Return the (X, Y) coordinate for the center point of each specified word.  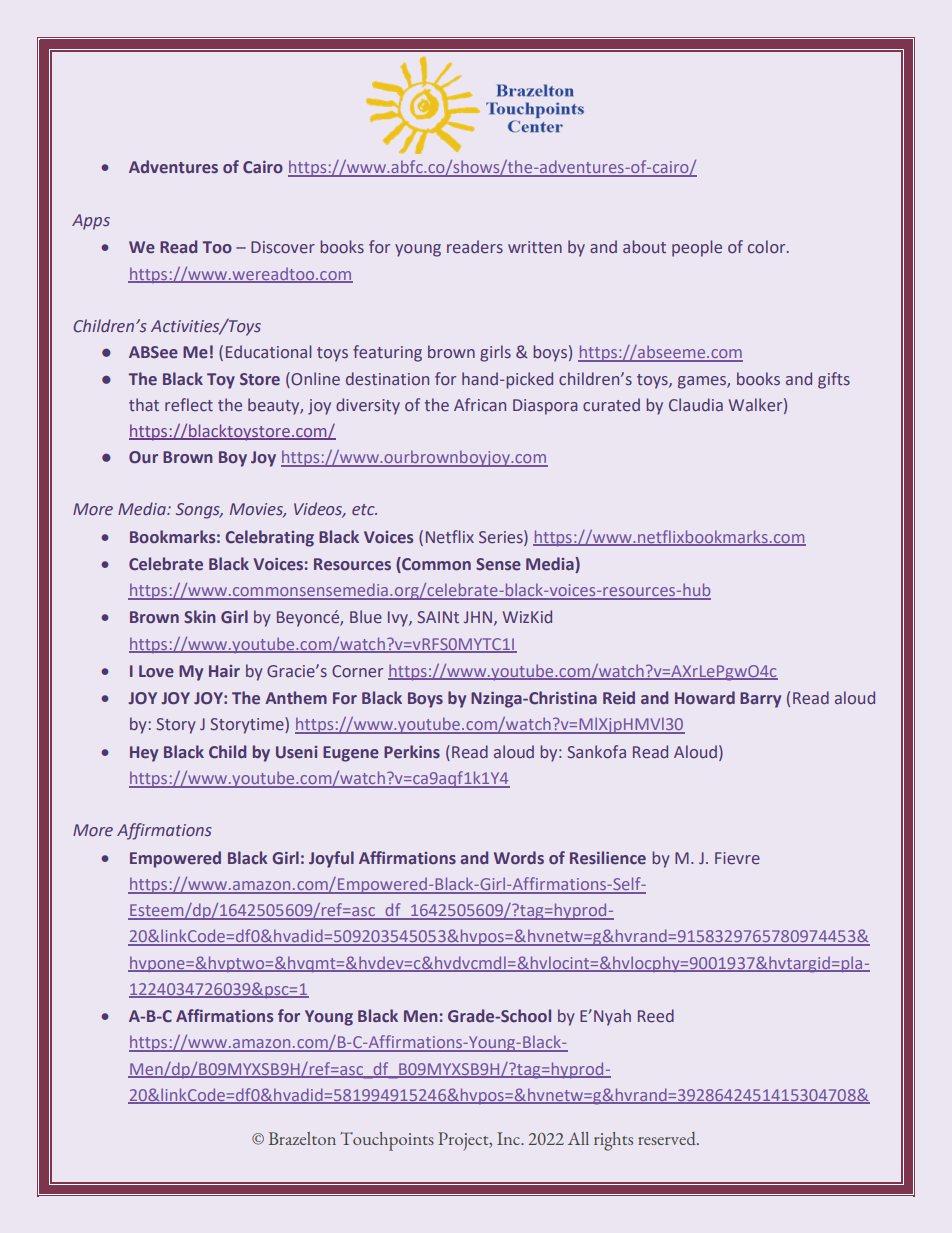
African (480, 404)
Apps (91, 222)
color (768, 246)
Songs (199, 511)
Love (156, 671)
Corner (357, 671)
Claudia (696, 404)
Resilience (608, 857)
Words (519, 857)
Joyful (331, 859)
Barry (760, 700)
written (535, 247)
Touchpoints (387, 1141)
